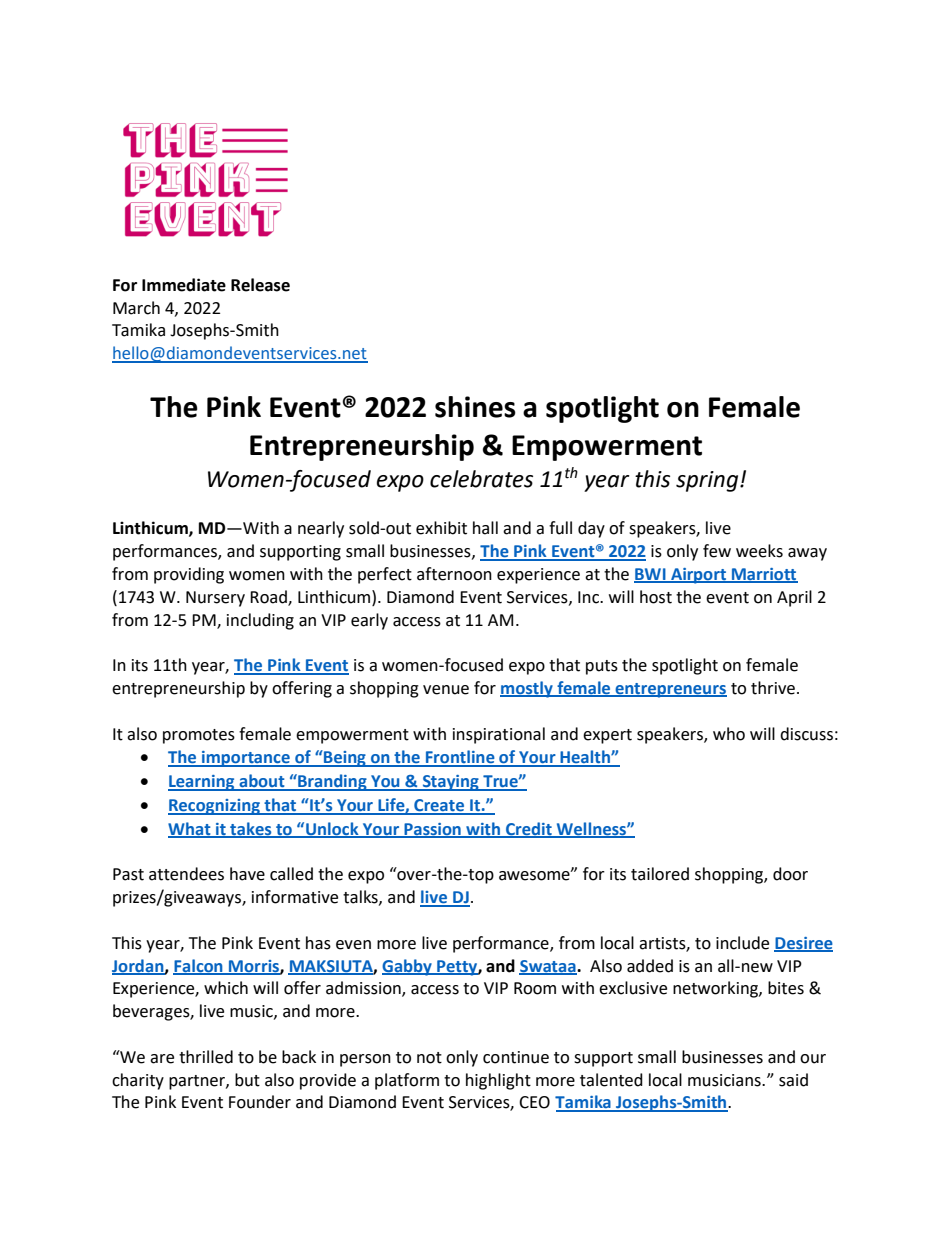 The image size is (952, 1233). Describe the element at coordinates (454, 574) in the document. I see `afternoon` at that location.
